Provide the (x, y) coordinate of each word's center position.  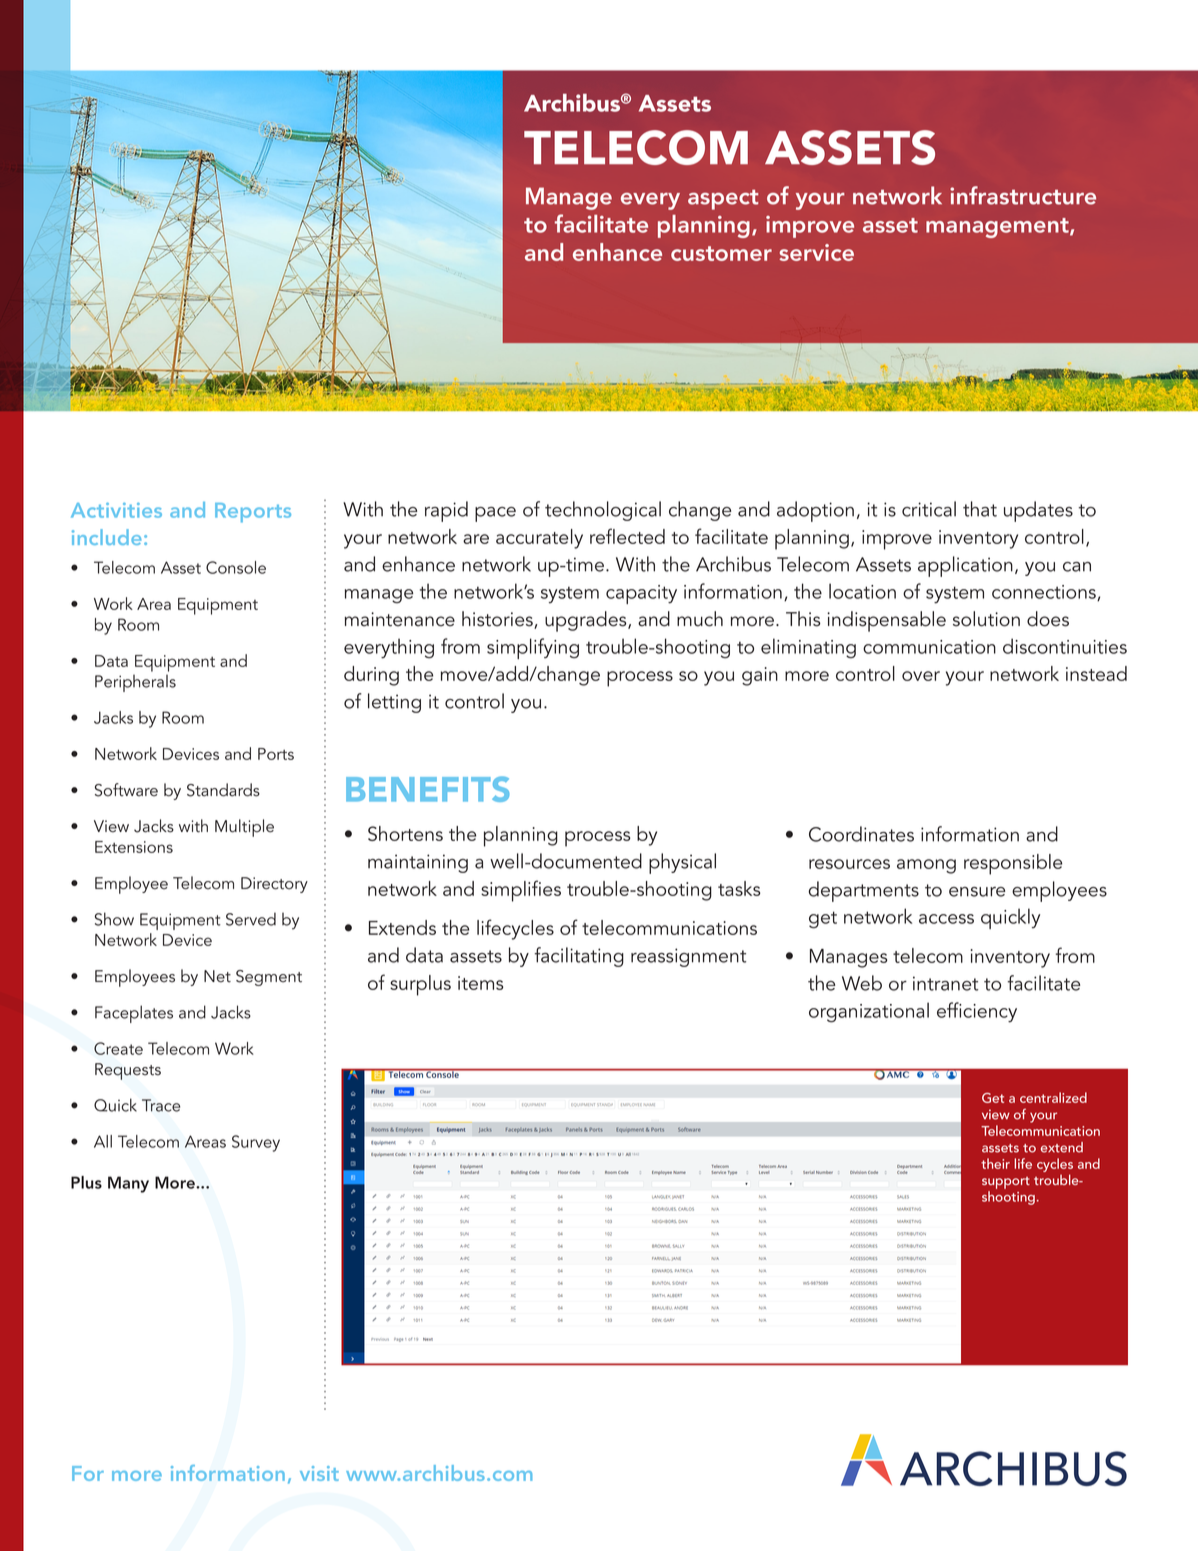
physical (682, 863)
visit (319, 1473)
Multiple (244, 828)
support (1006, 1184)
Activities (116, 510)
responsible (1013, 864)
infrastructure (1023, 195)
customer (721, 253)
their (995, 1163)
